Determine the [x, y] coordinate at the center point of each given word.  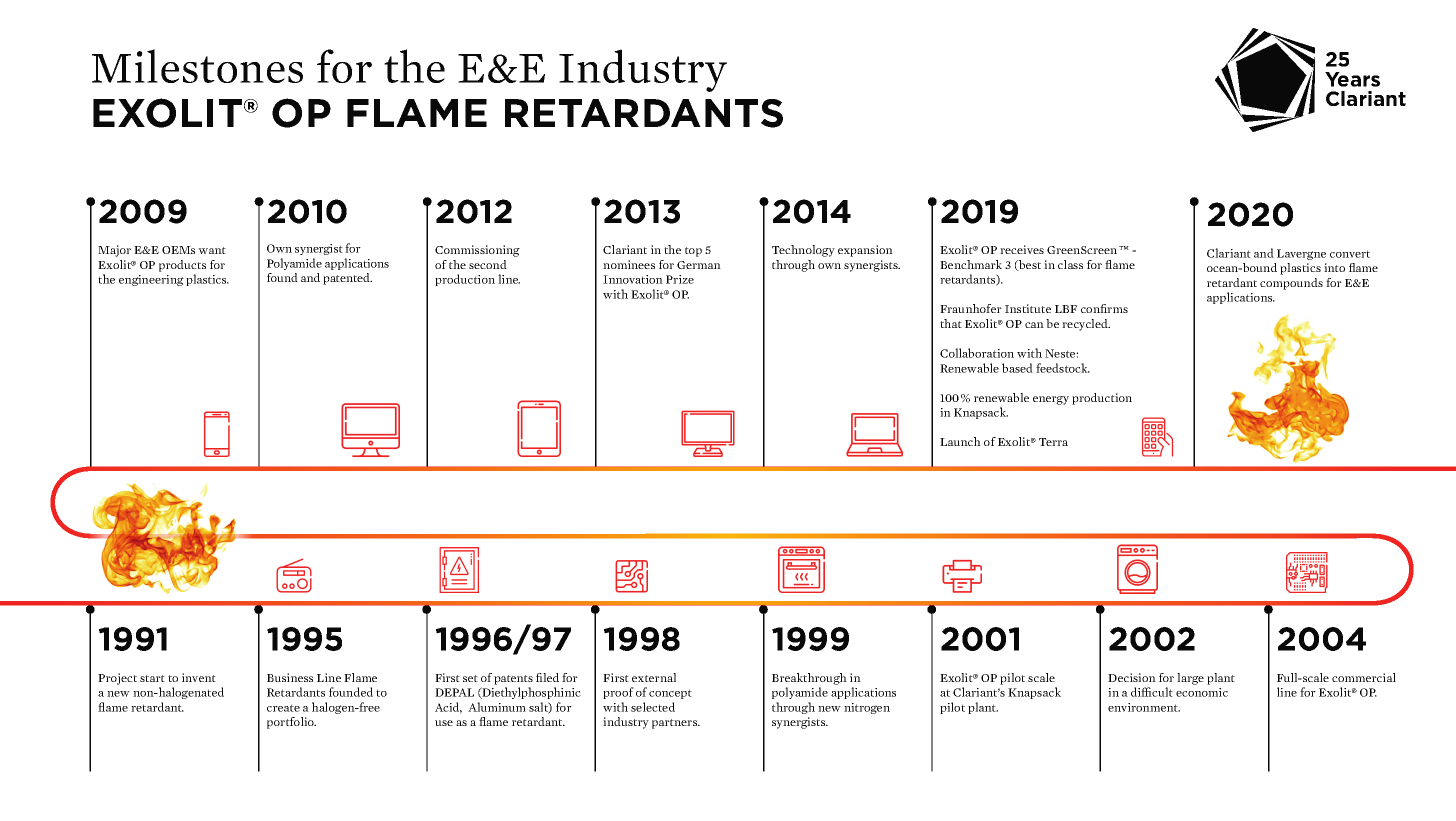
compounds [1291, 284]
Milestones [197, 66]
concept [670, 694]
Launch [960, 441]
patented [347, 279]
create [283, 708]
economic [1202, 692]
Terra [1053, 442]
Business [290, 677]
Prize [680, 279]
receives [1022, 249]
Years [1352, 79]
